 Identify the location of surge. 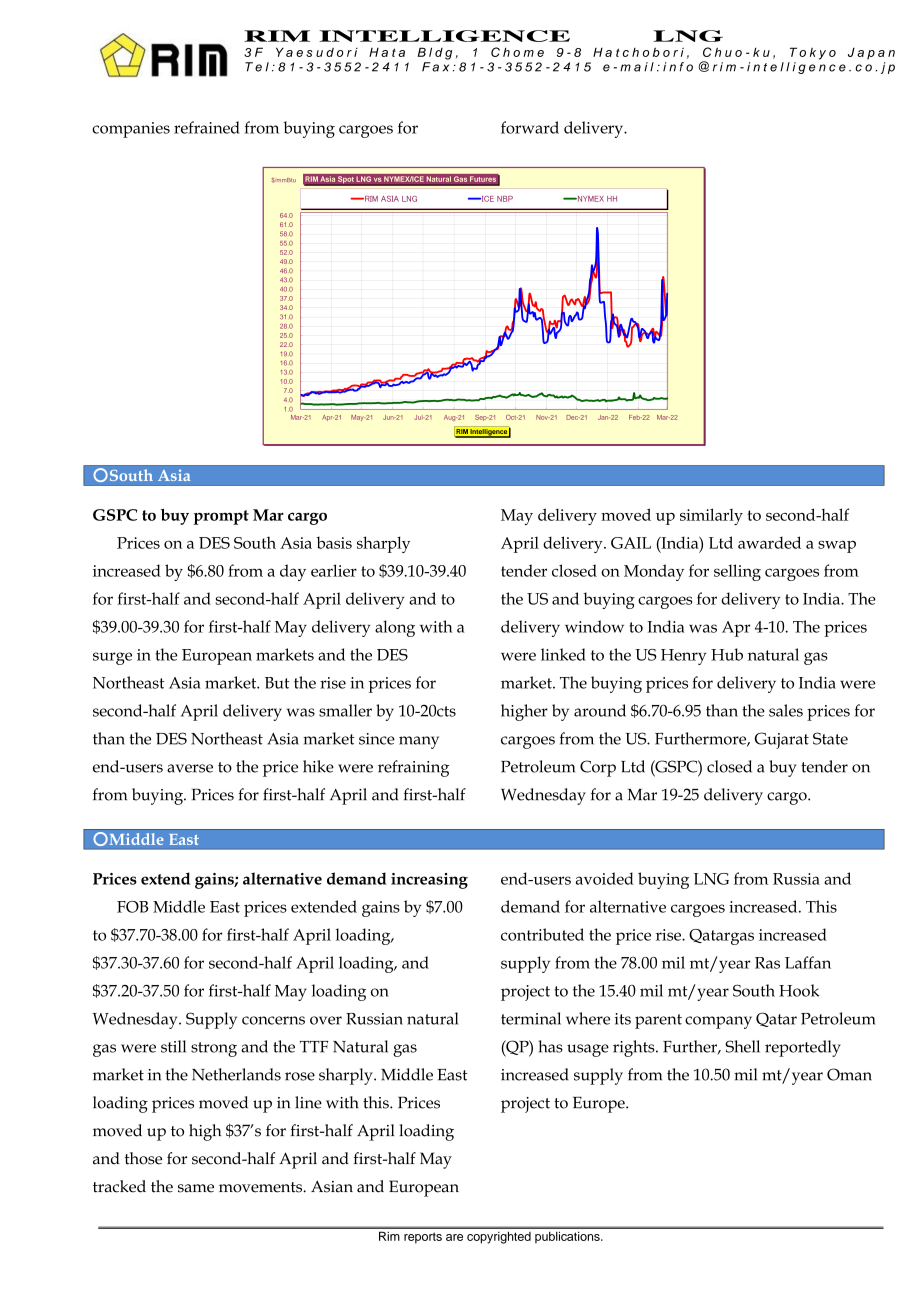
(112, 658).
